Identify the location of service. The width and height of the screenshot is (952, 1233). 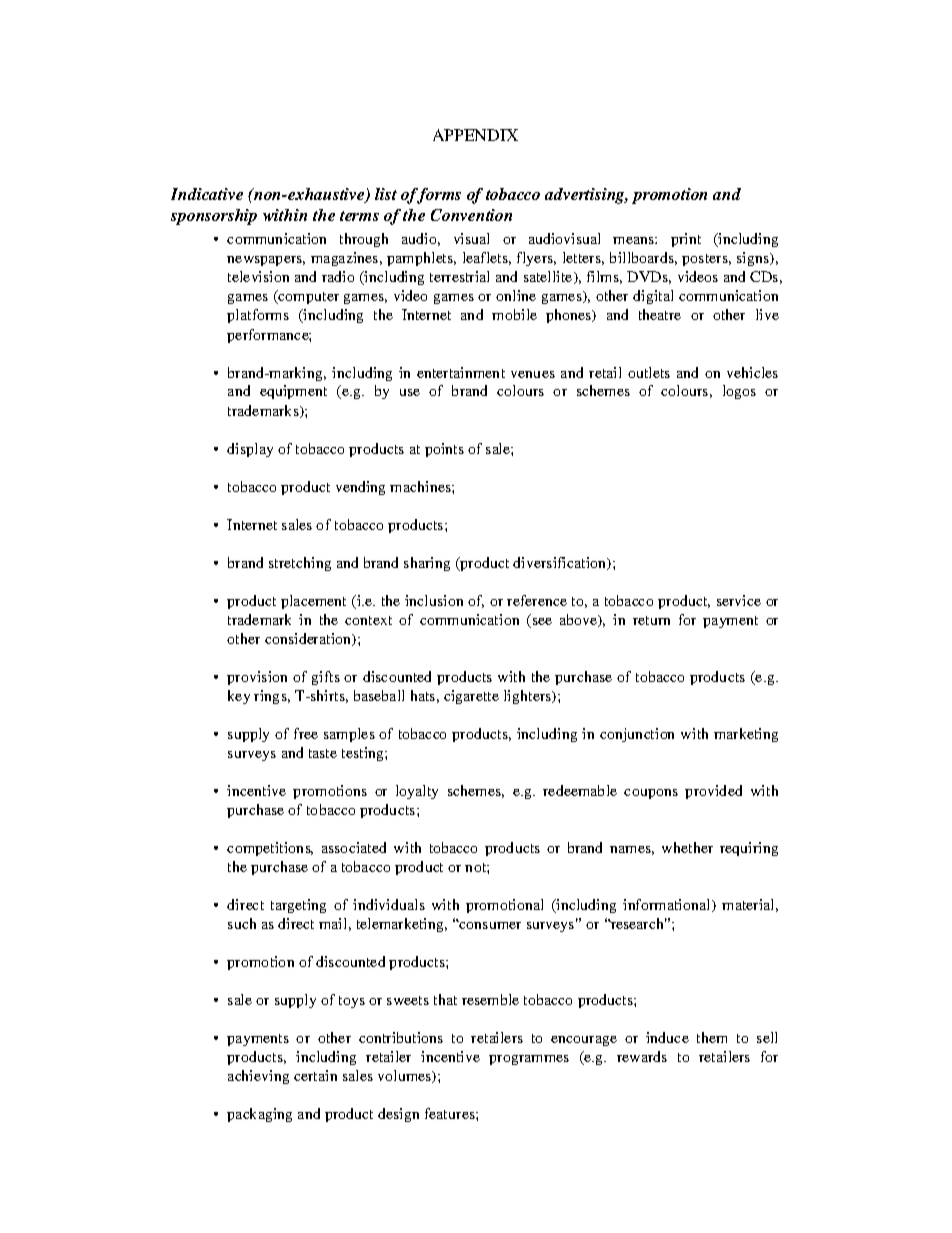
(739, 600).
